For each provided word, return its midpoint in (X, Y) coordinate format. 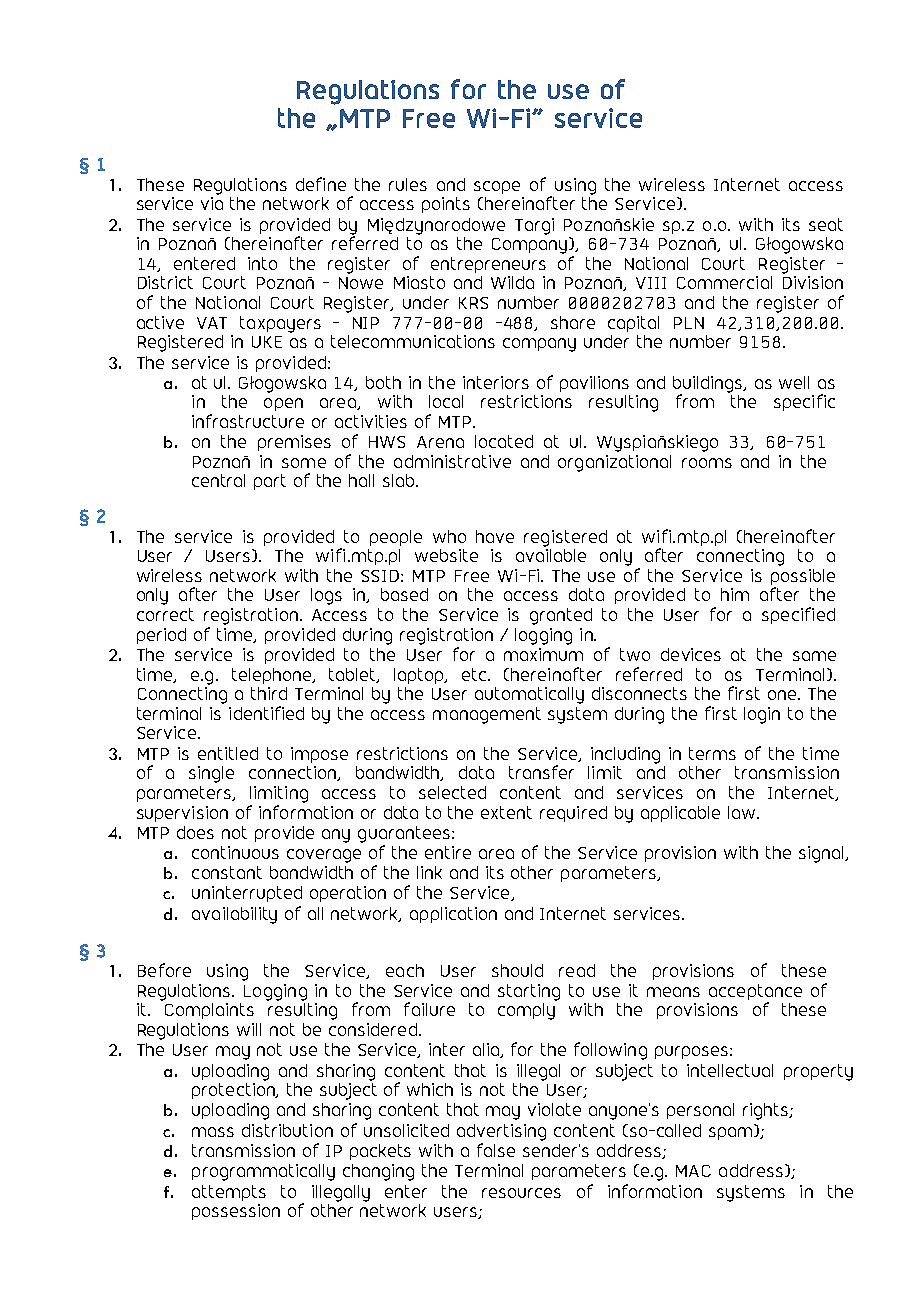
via (212, 203)
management (487, 715)
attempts (229, 1193)
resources (521, 1193)
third (269, 693)
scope (497, 187)
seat (826, 224)
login (762, 715)
